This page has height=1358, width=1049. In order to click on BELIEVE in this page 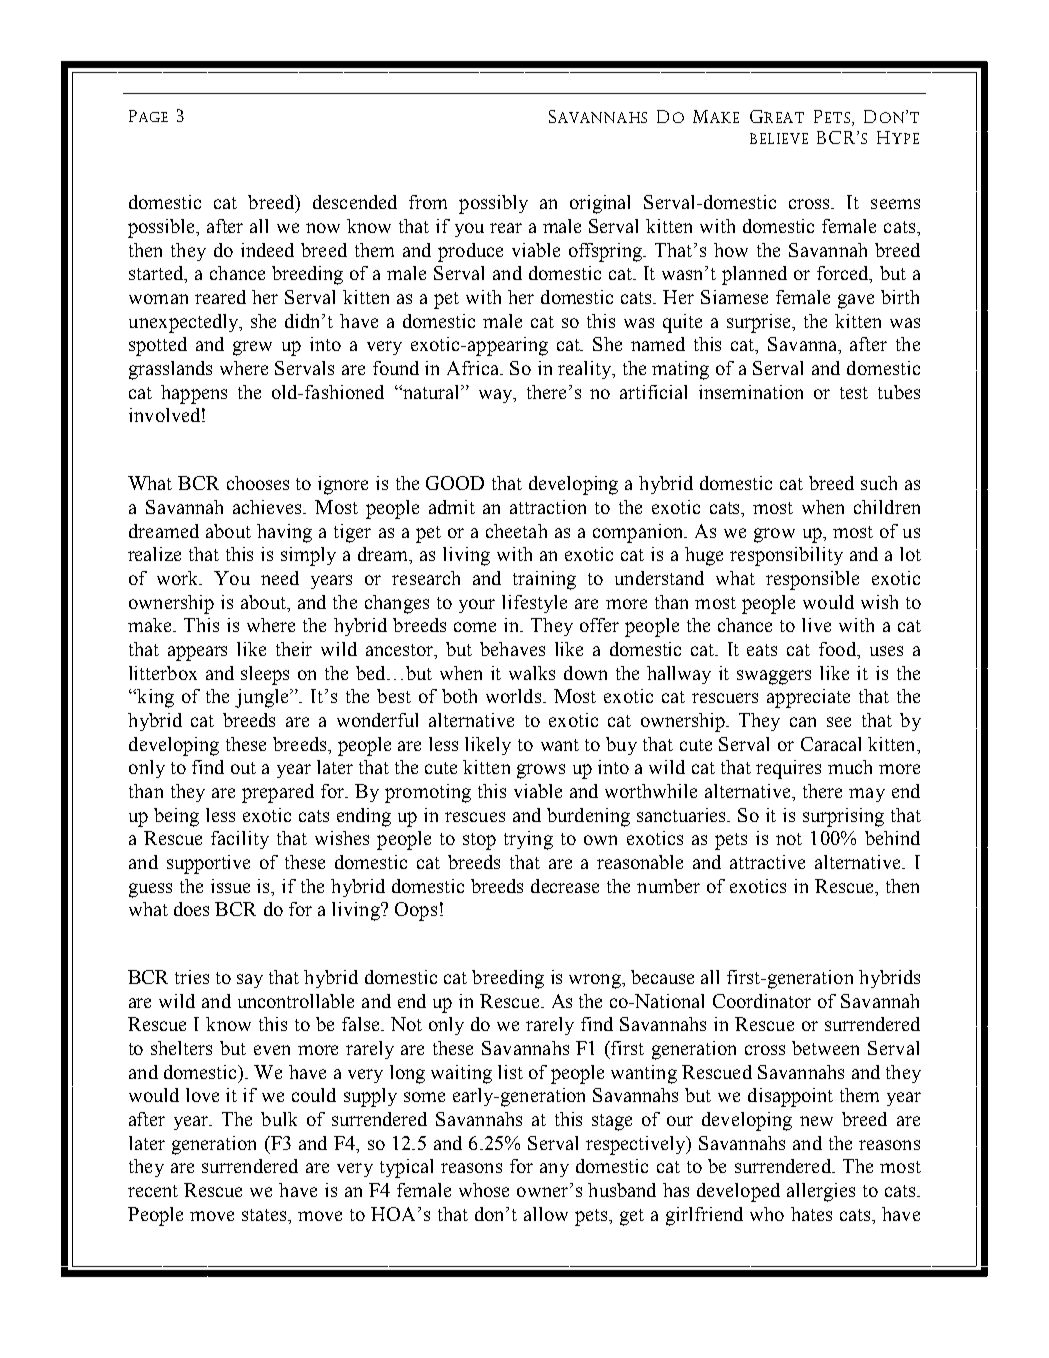, I will do `click(779, 138)`.
